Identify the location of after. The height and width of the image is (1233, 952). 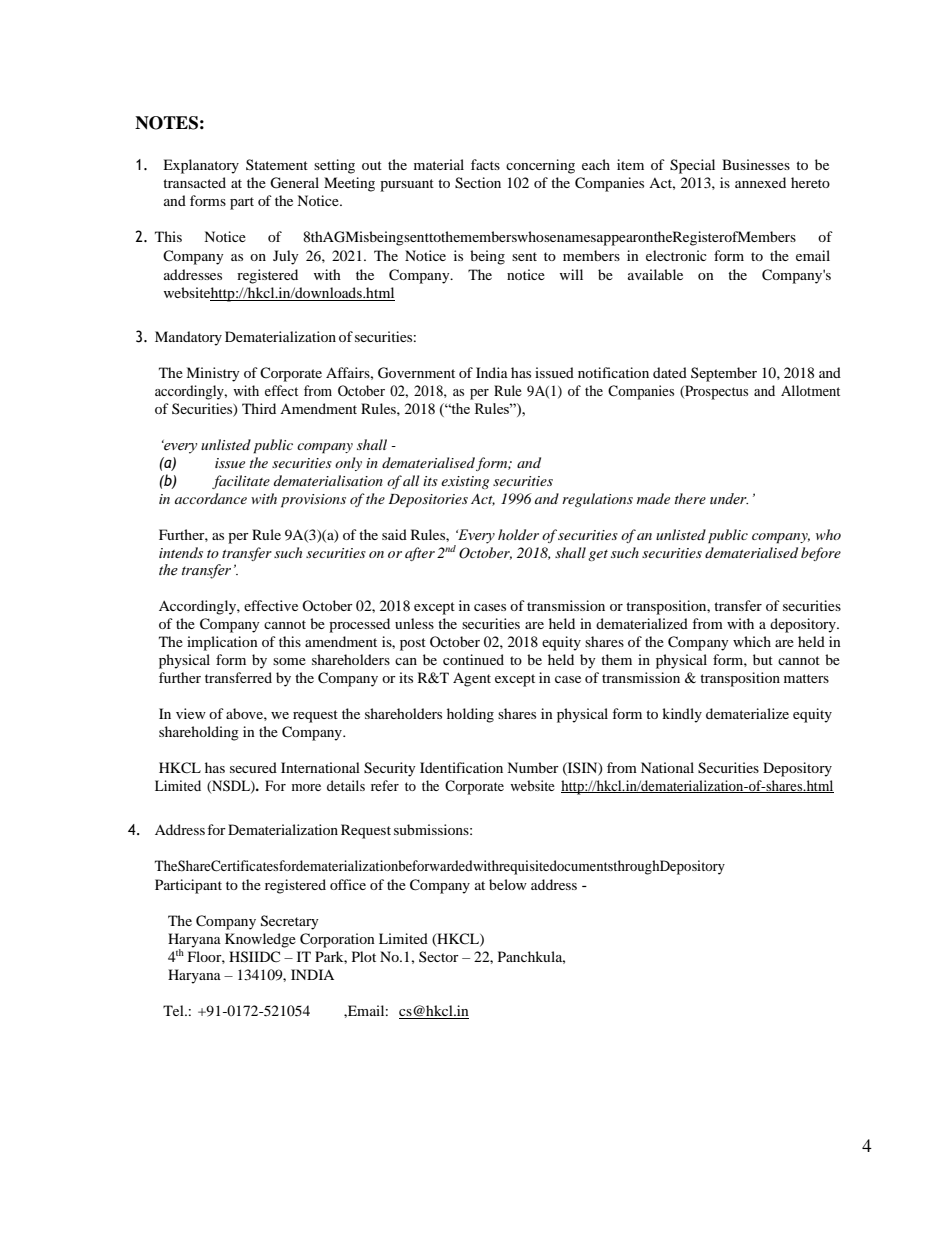
(420, 554).
